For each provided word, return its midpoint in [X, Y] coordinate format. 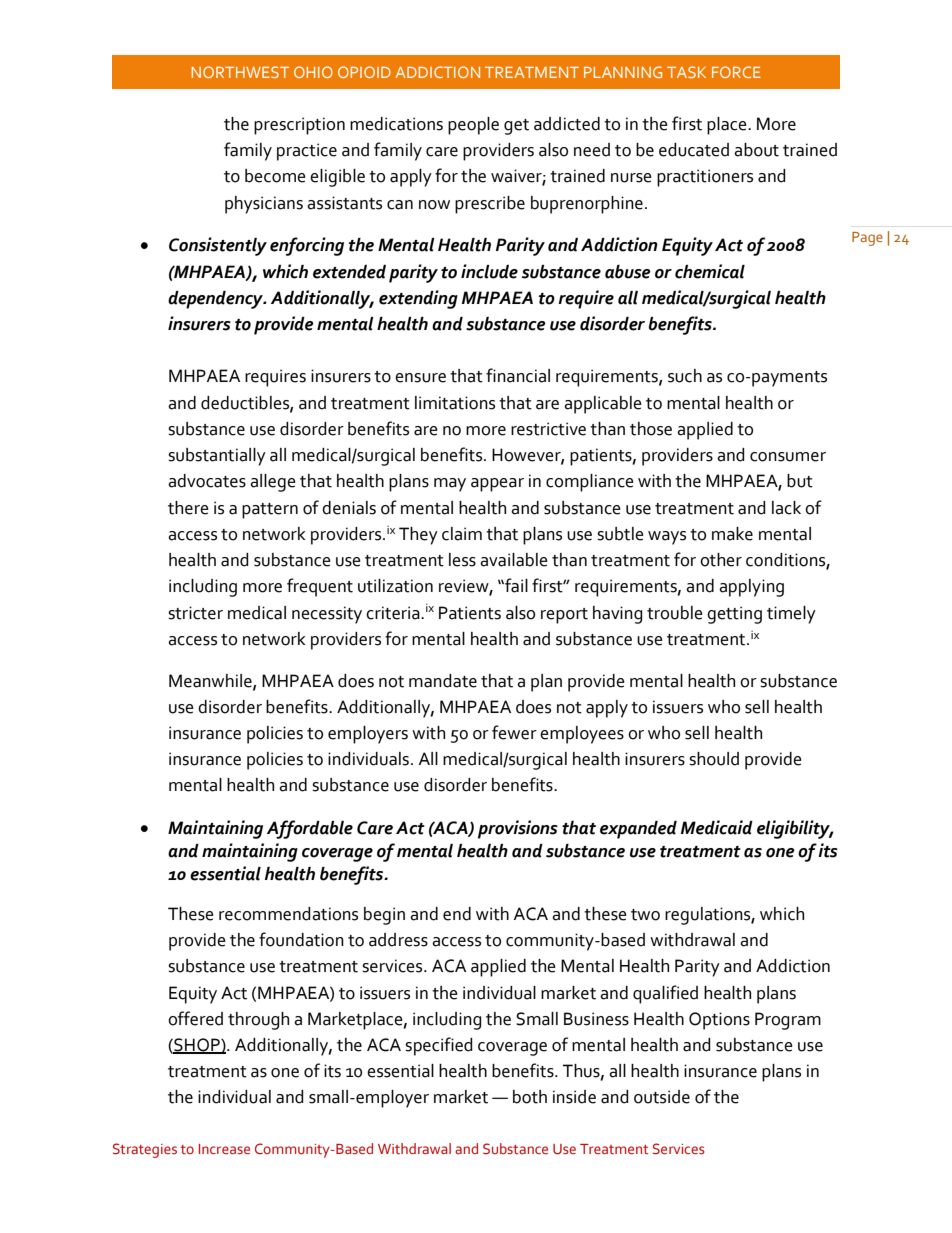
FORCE [736, 72]
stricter [195, 613]
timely [791, 615]
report [564, 616]
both [530, 1097]
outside [662, 1097]
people [473, 126]
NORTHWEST [240, 72]
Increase [224, 1149]
